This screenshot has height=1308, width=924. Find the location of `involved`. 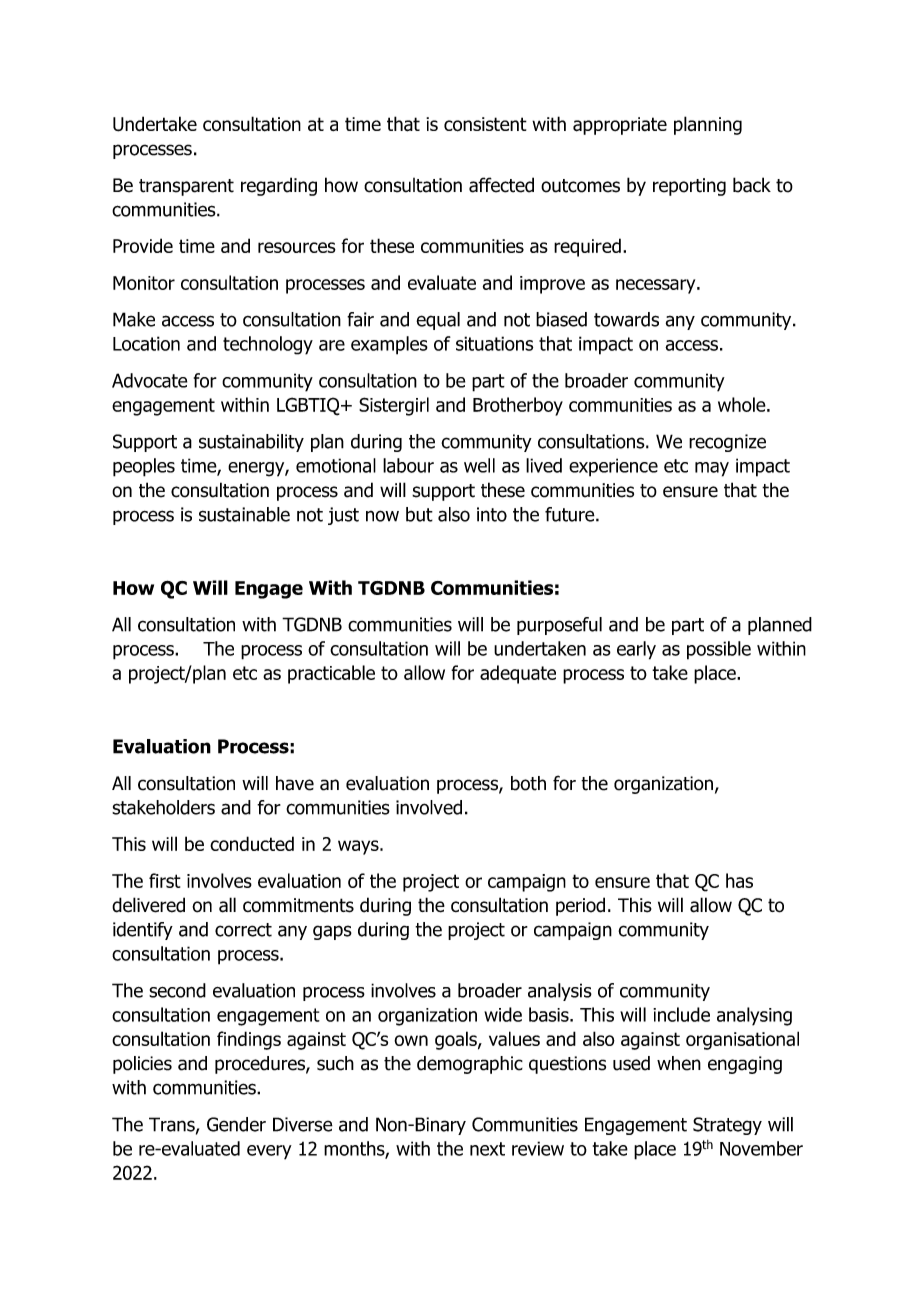

involved is located at coordinates (429, 807).
